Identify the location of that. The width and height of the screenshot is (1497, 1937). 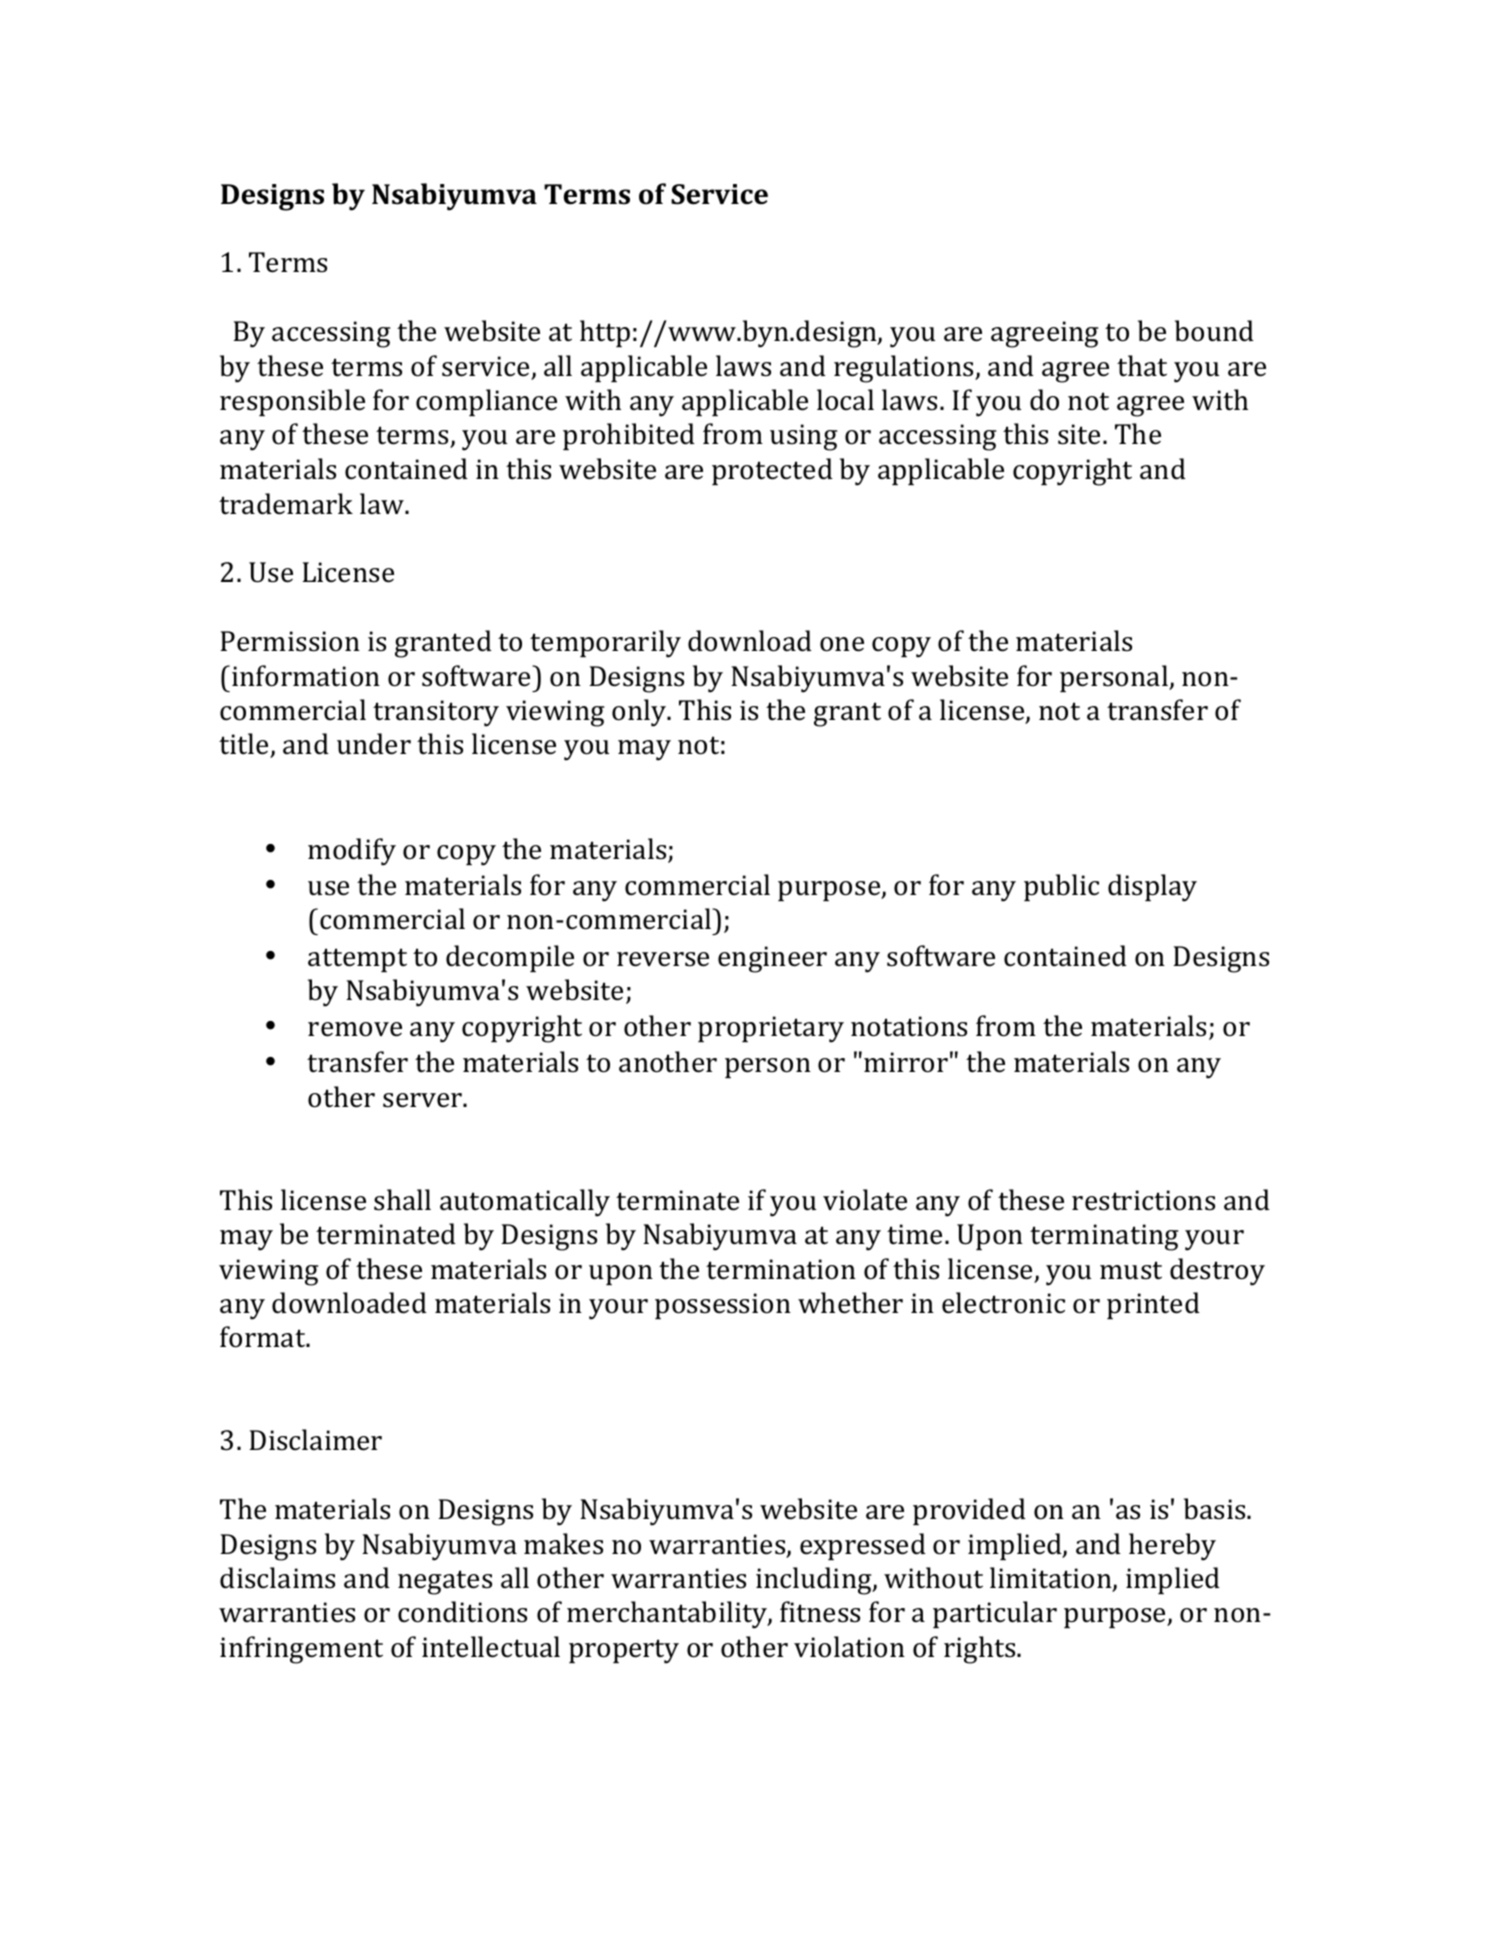
(1142, 366).
